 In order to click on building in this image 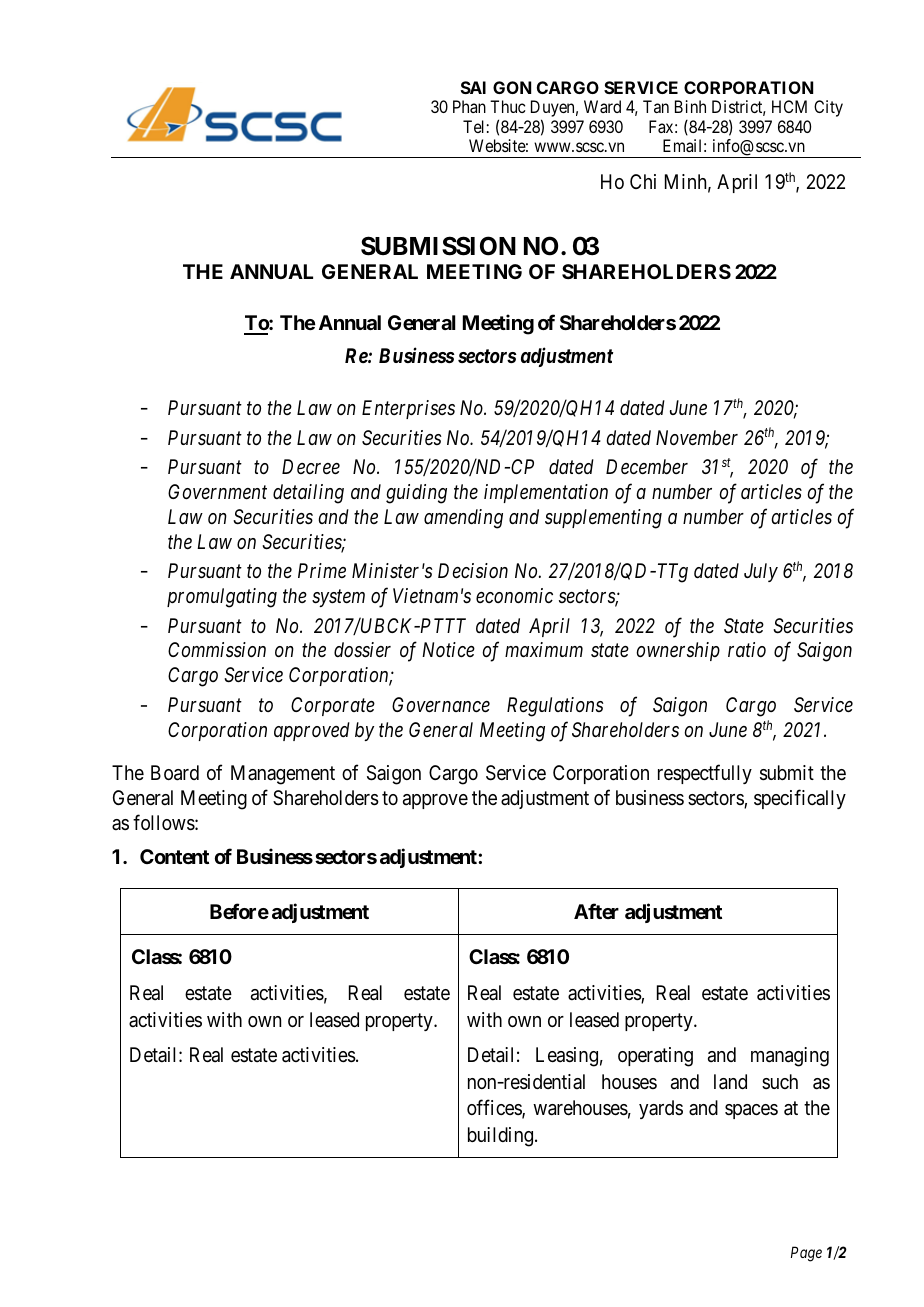, I will do `click(500, 1137)`.
